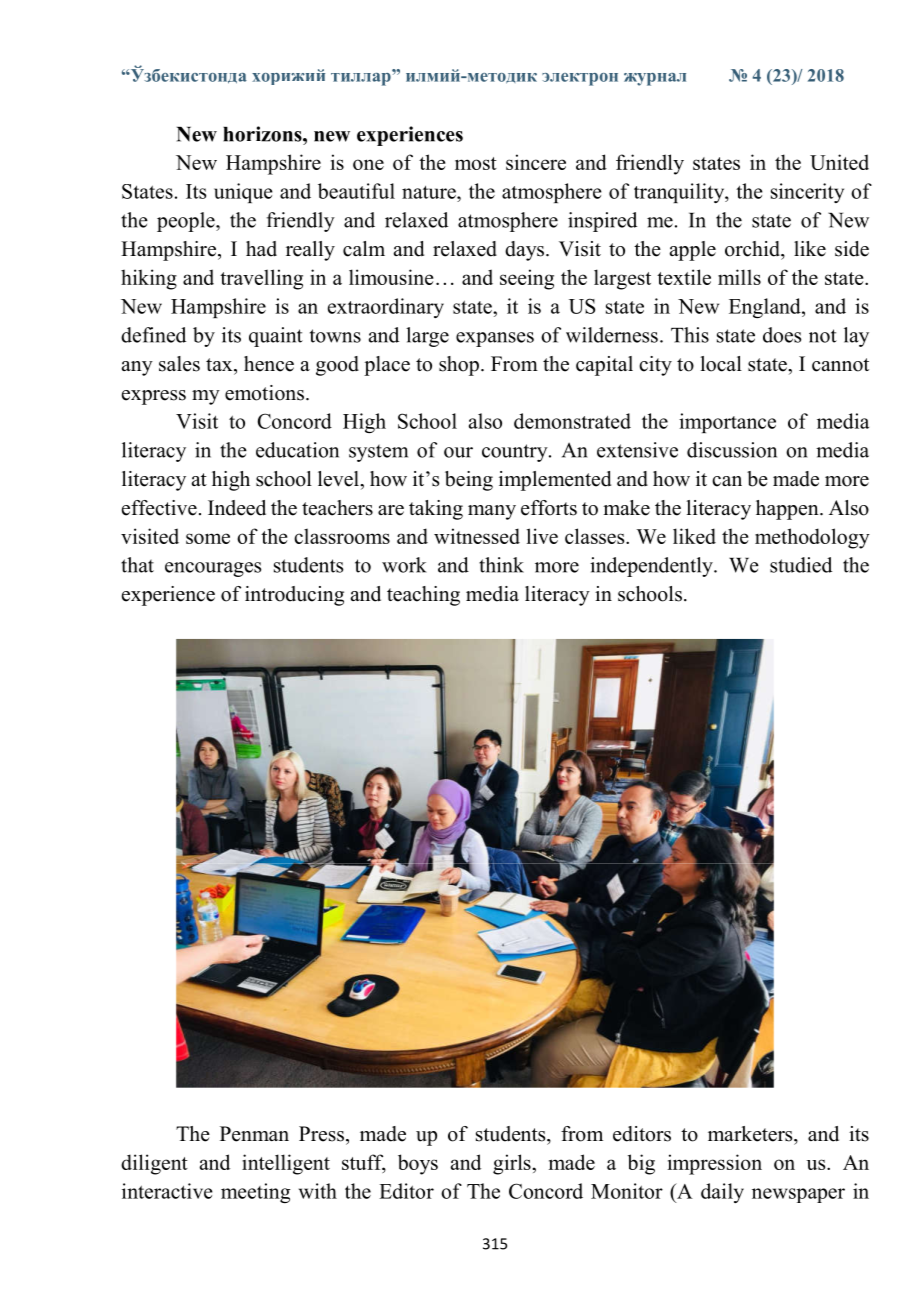 The width and height of the screenshot is (924, 1308). What do you see at coordinates (751, 1134) in the screenshot?
I see `marketers` at bounding box center [751, 1134].
